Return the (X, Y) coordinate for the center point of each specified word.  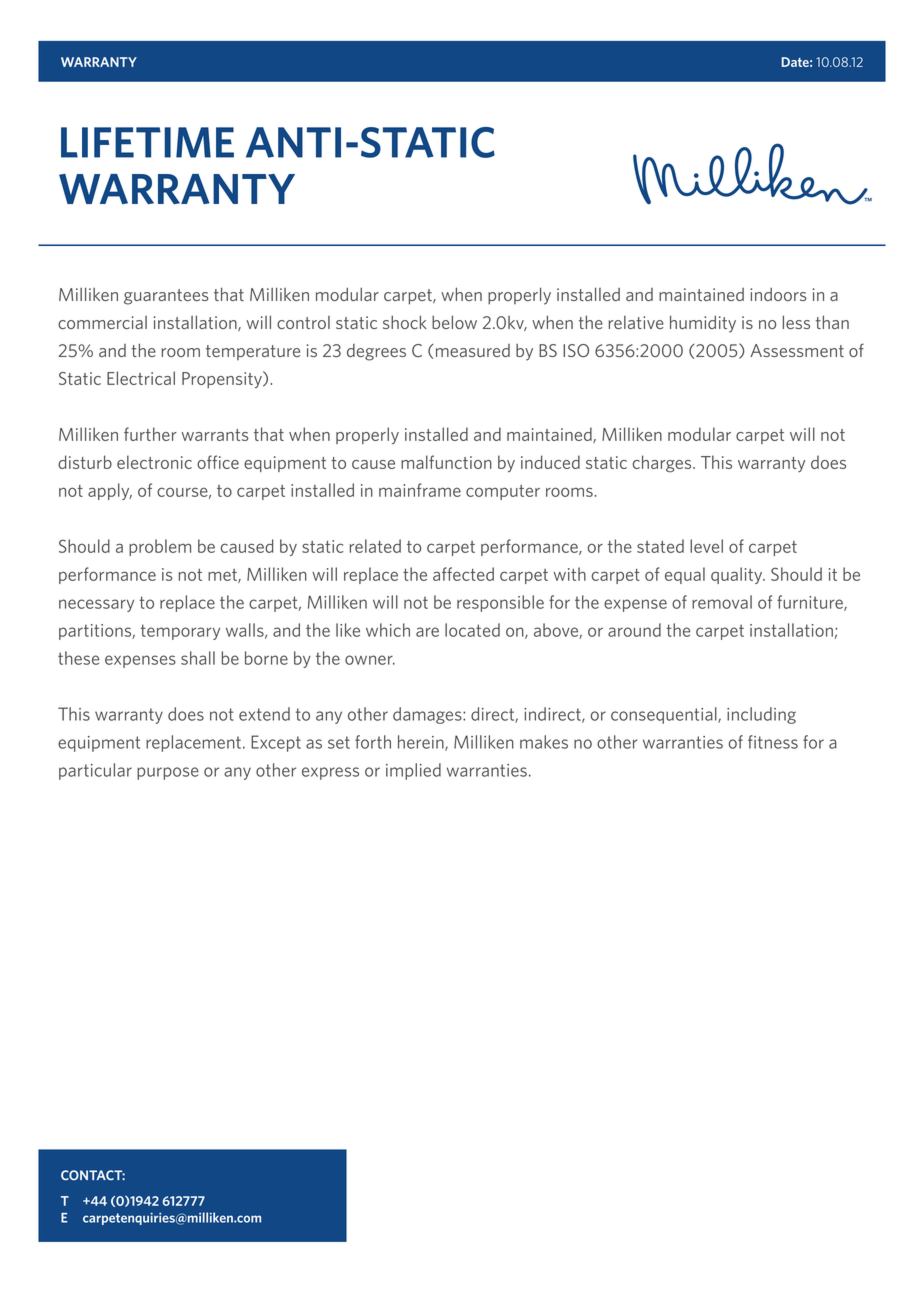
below (454, 322)
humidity (703, 324)
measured (473, 350)
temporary (180, 632)
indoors (778, 294)
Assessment (797, 350)
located (472, 630)
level (706, 546)
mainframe (420, 490)
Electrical (141, 378)
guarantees (166, 297)
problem (160, 547)
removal (722, 602)
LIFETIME (147, 142)
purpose (168, 773)
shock (405, 322)
